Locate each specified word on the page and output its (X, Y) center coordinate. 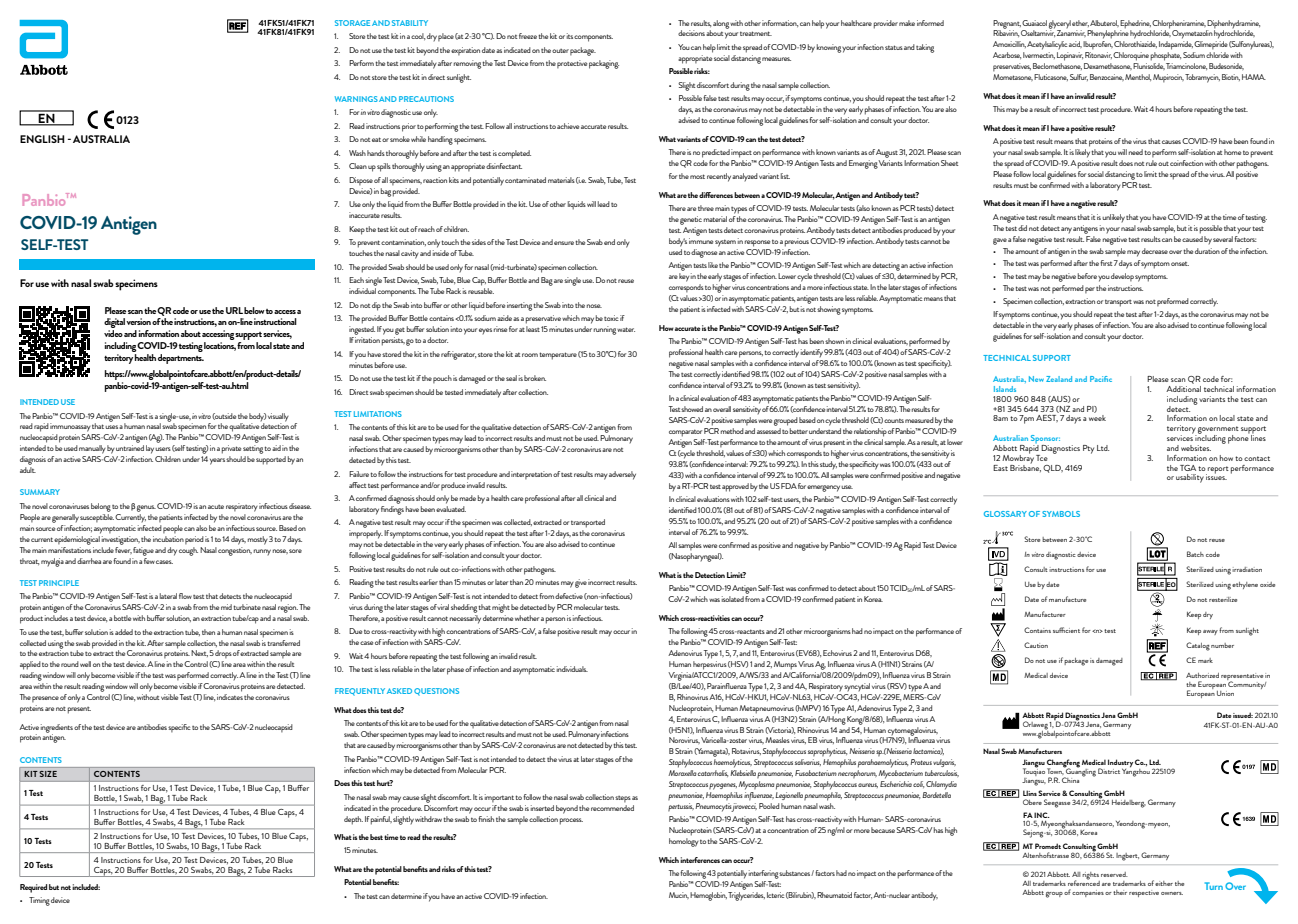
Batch (1195, 554)
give (581, 583)
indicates (230, 697)
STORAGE (352, 23)
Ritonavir (1098, 55)
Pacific (1101, 379)
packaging (604, 64)
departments (181, 357)
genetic (691, 220)
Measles (777, 740)
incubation (168, 539)
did (1022, 228)
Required (33, 888)
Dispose (361, 181)
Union (1225, 693)
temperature (558, 356)
